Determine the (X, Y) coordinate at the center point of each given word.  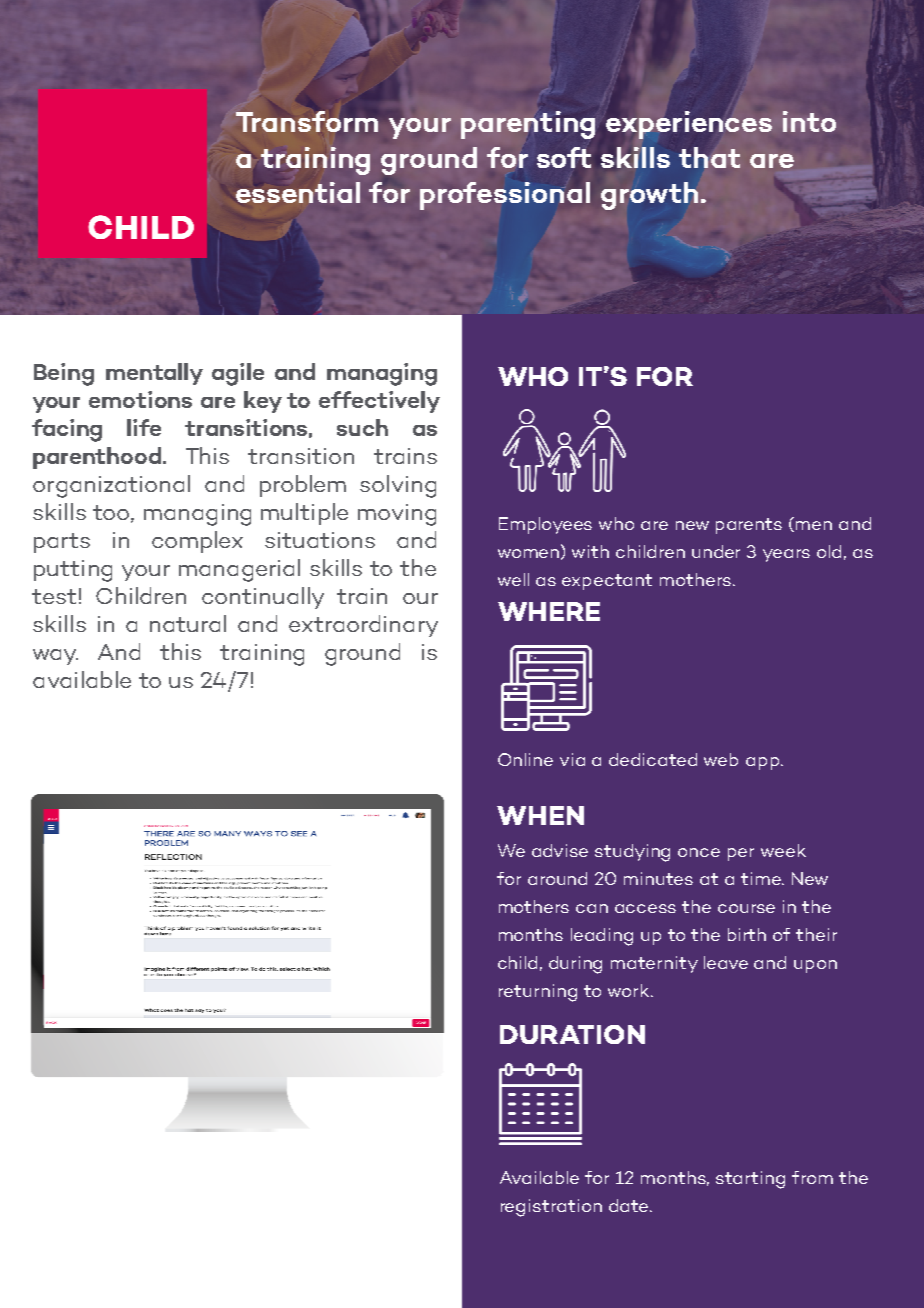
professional (505, 196)
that (709, 157)
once (699, 852)
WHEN (540, 815)
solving (398, 486)
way (55, 657)
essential (298, 192)
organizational (111, 486)
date (630, 1205)
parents (749, 526)
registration (551, 1208)
